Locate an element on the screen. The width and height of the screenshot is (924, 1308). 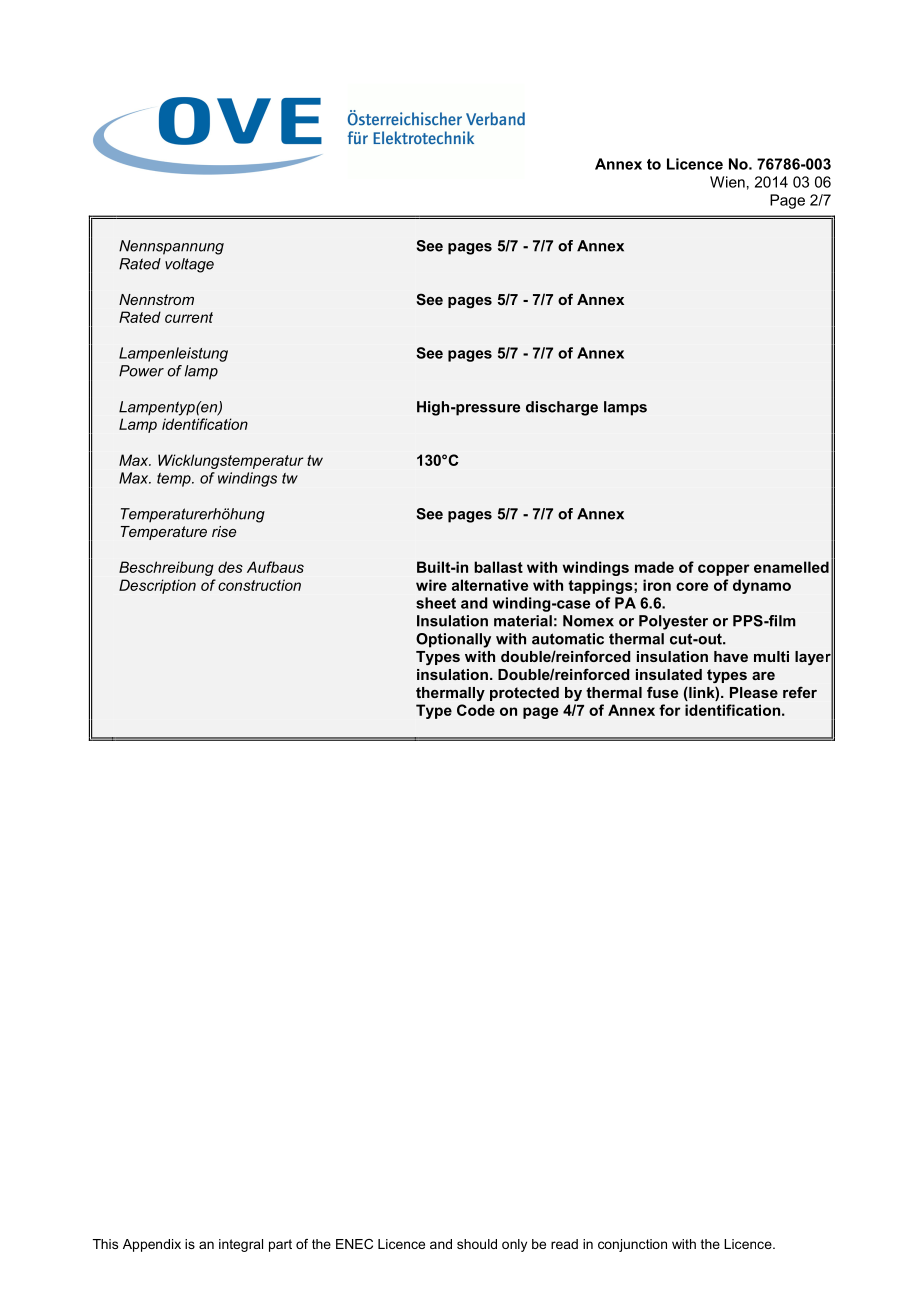
Wien is located at coordinates (727, 182).
